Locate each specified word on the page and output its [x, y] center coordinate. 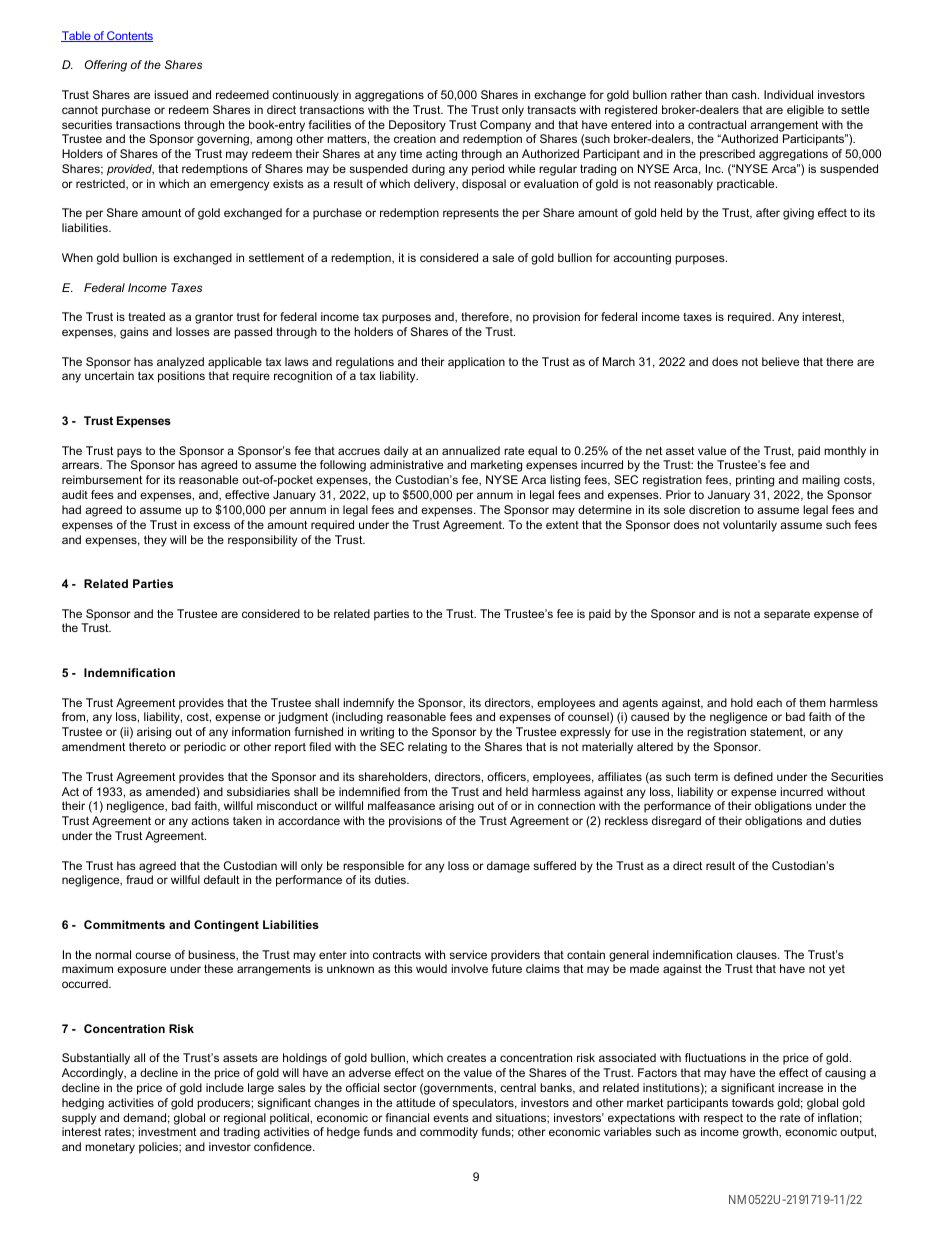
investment [167, 1131]
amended [171, 793]
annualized [471, 450]
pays [129, 453]
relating [427, 748]
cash [745, 94]
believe [780, 361]
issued [171, 94]
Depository [417, 126]
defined [753, 776]
